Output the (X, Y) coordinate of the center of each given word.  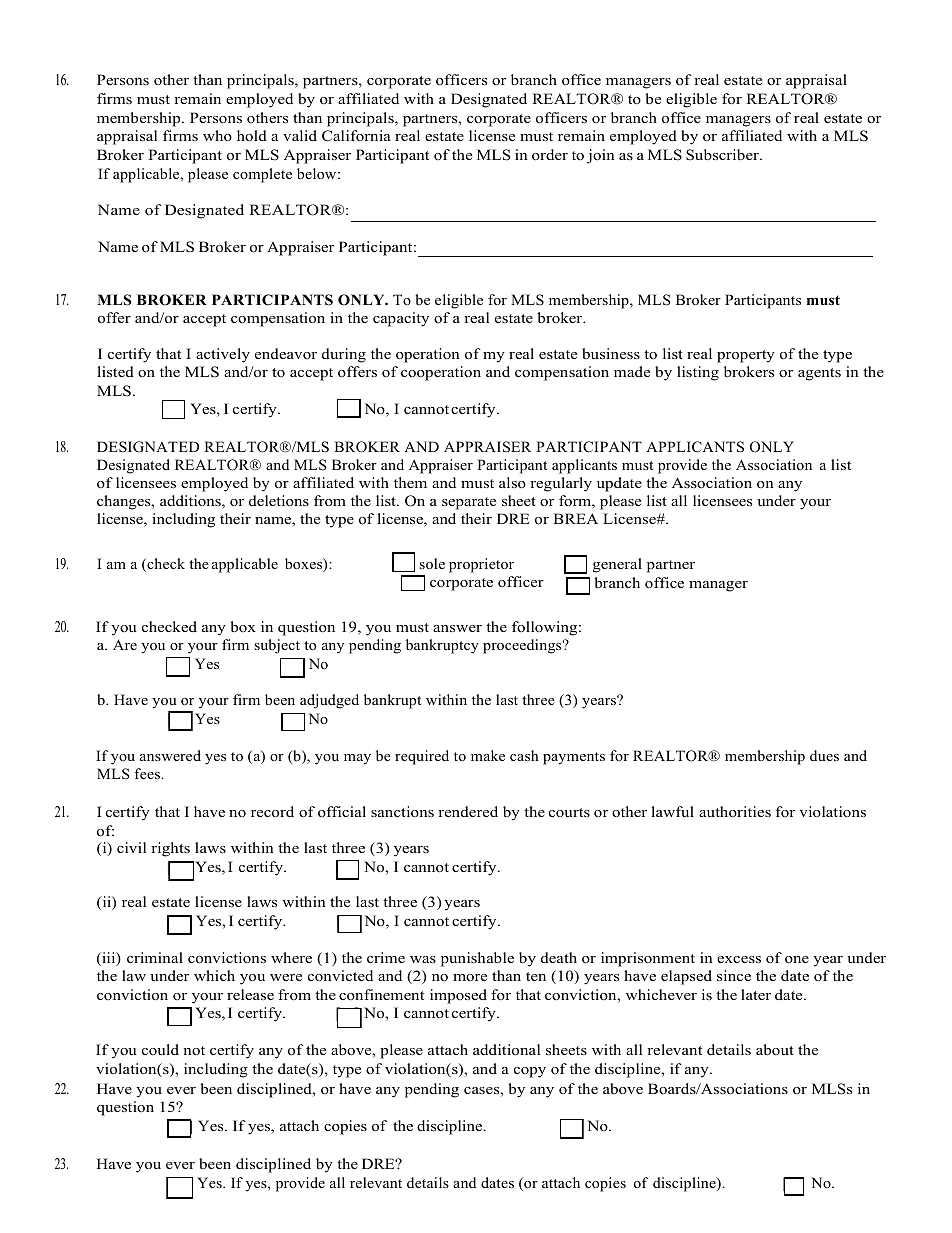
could (160, 1049)
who (217, 136)
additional (506, 1049)
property (746, 356)
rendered (468, 811)
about (775, 1049)
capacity (401, 319)
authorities (735, 812)
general (617, 565)
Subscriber (723, 155)
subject (277, 646)
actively (223, 355)
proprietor (481, 565)
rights (170, 849)
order (550, 155)
